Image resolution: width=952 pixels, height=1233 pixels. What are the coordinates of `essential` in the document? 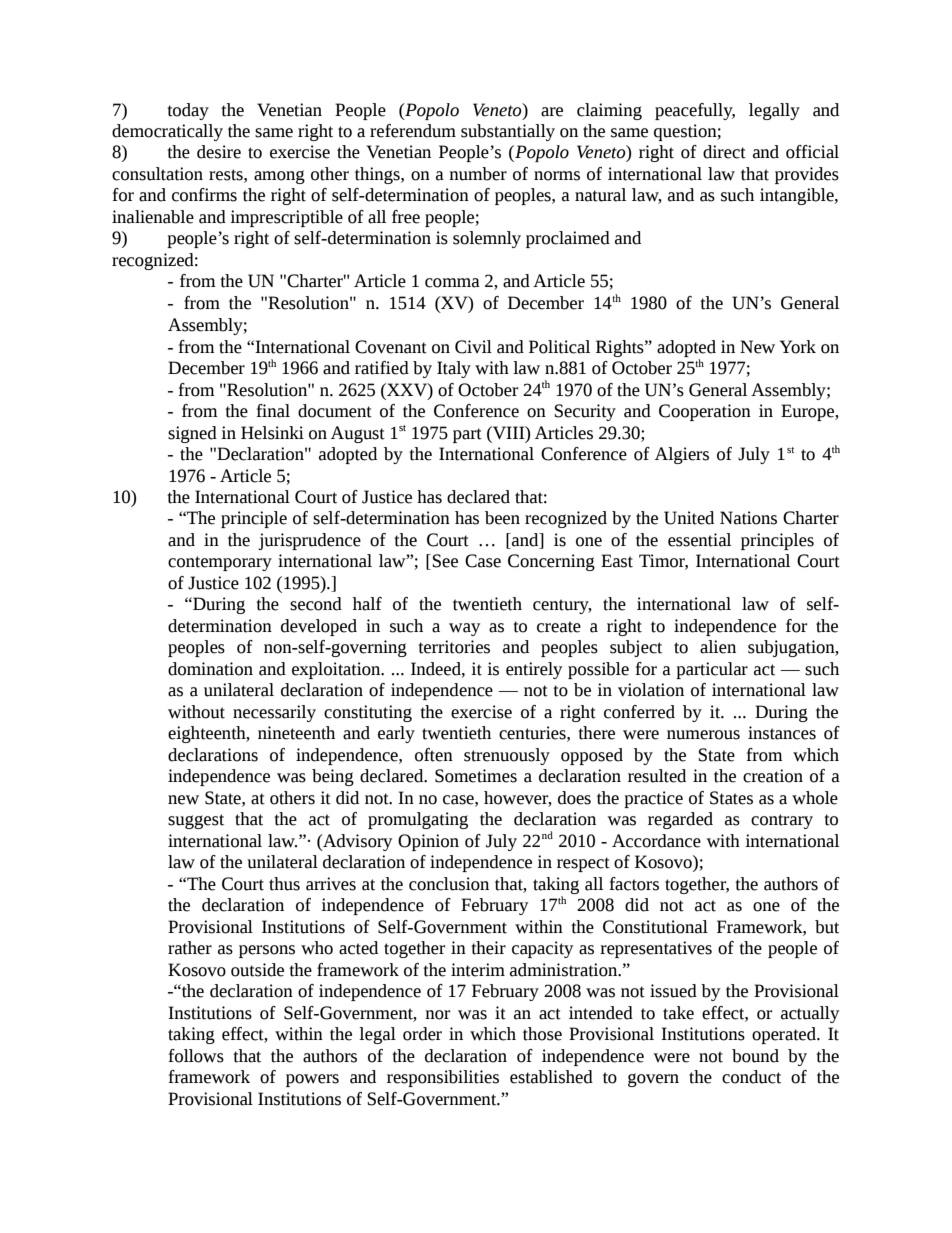 It's located at (699, 540).
